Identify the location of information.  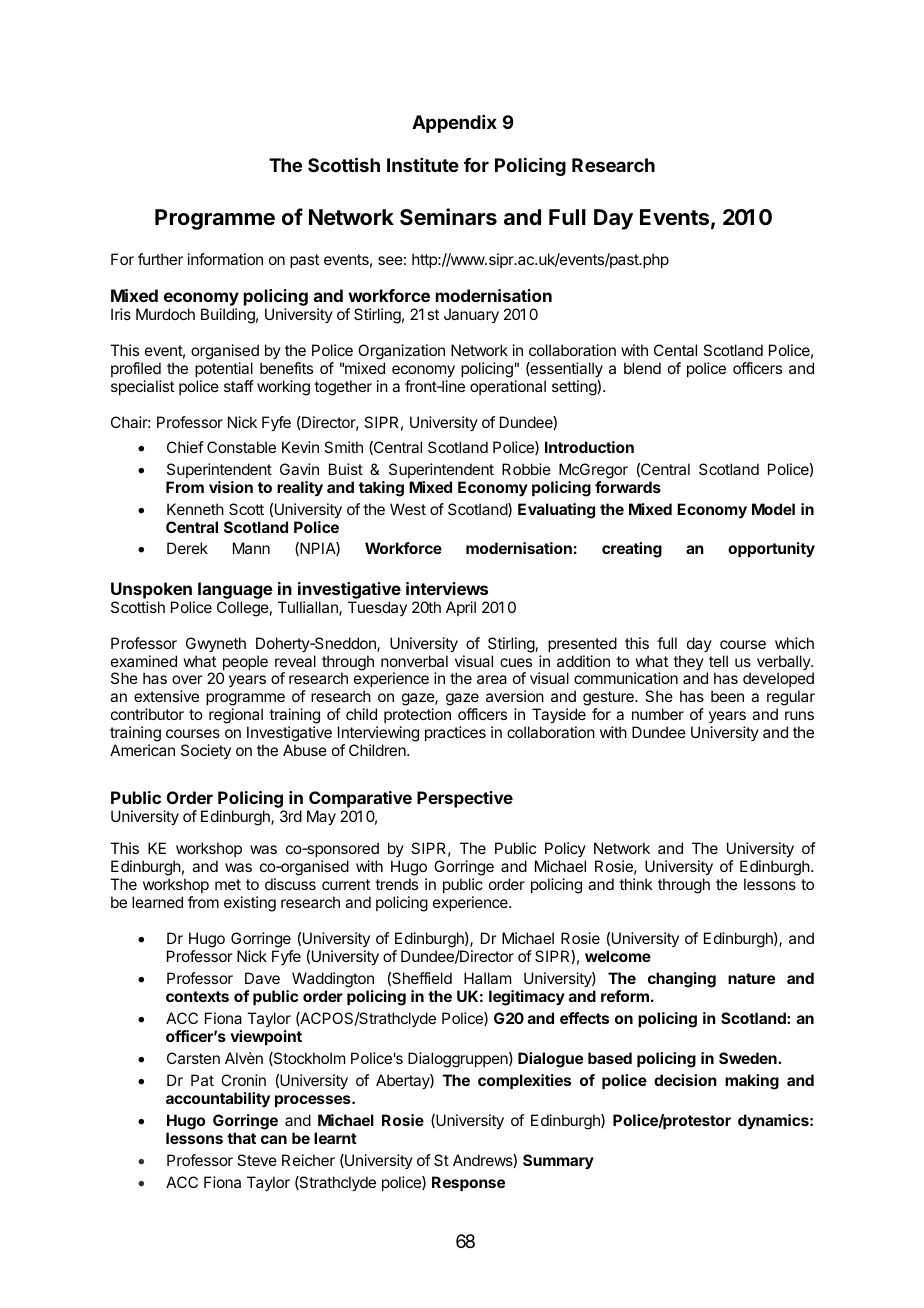
(225, 259).
